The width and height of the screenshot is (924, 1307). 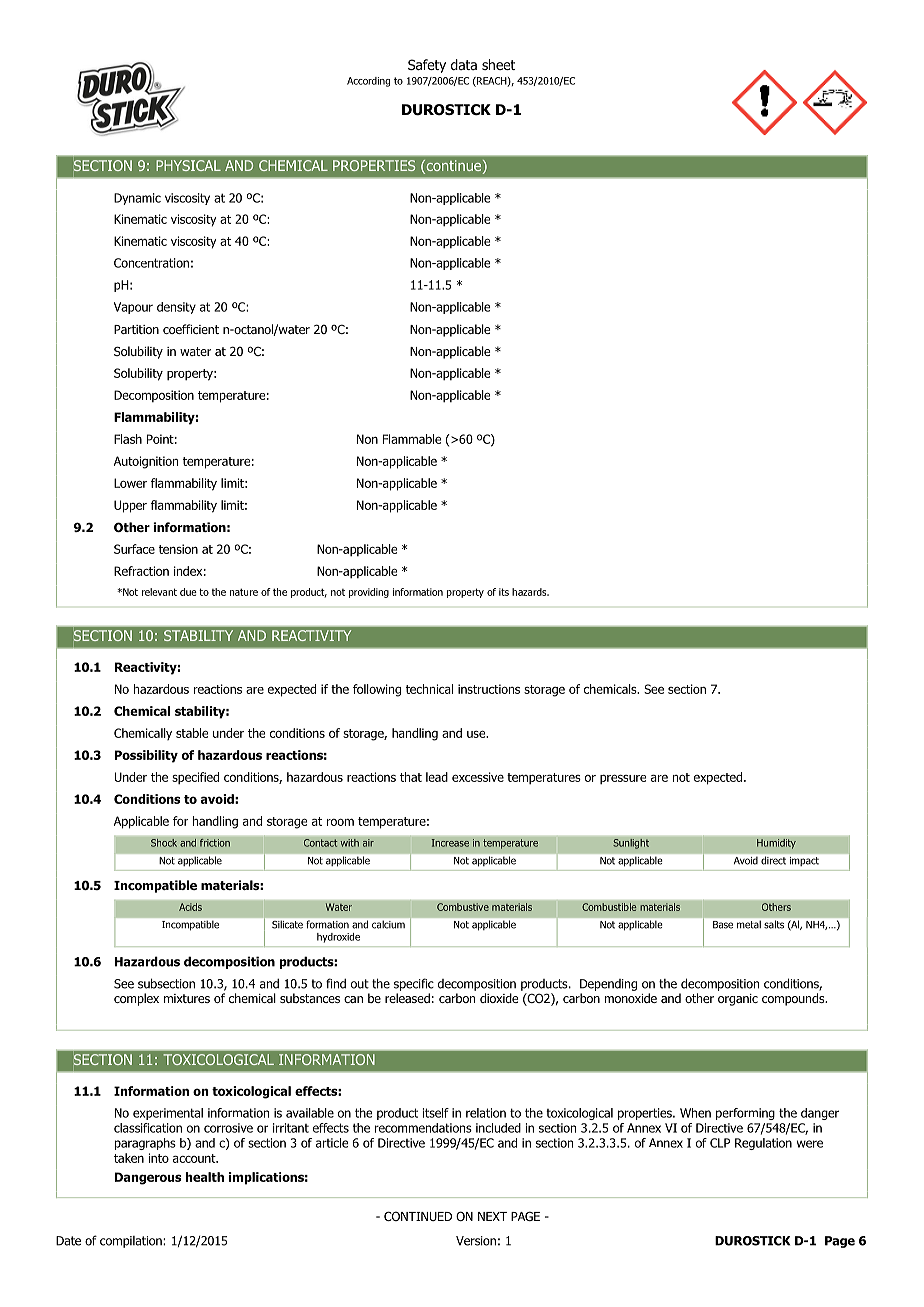 What do you see at coordinates (136, 329) in the screenshot?
I see `Partition` at bounding box center [136, 329].
